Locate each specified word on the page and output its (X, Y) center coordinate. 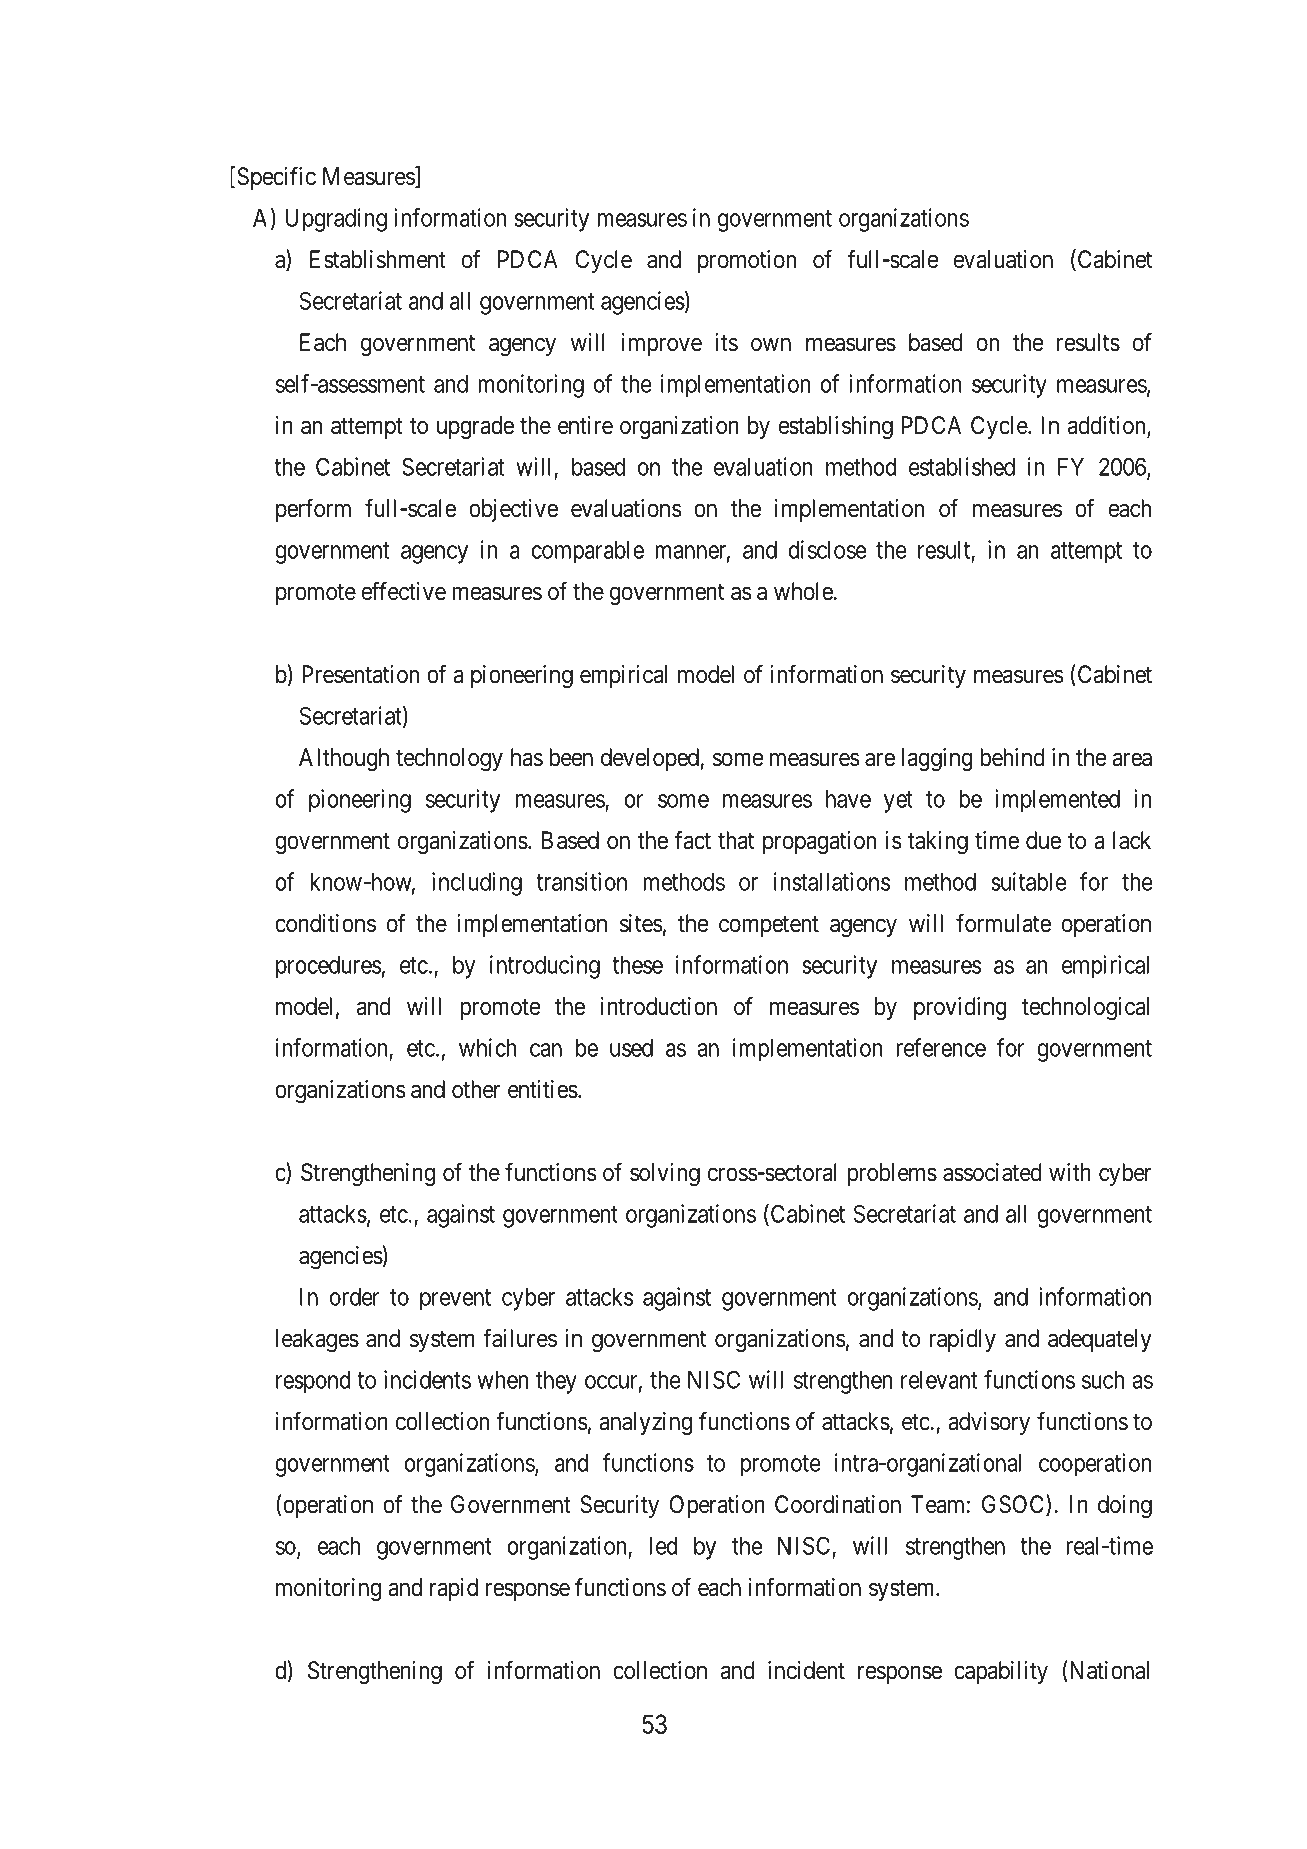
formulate (1003, 923)
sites (641, 923)
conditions (325, 923)
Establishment (378, 259)
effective (404, 591)
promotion (747, 261)
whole (803, 591)
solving (665, 1174)
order (355, 1297)
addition (1108, 426)
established (962, 466)
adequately (1100, 1340)
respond (313, 1382)
